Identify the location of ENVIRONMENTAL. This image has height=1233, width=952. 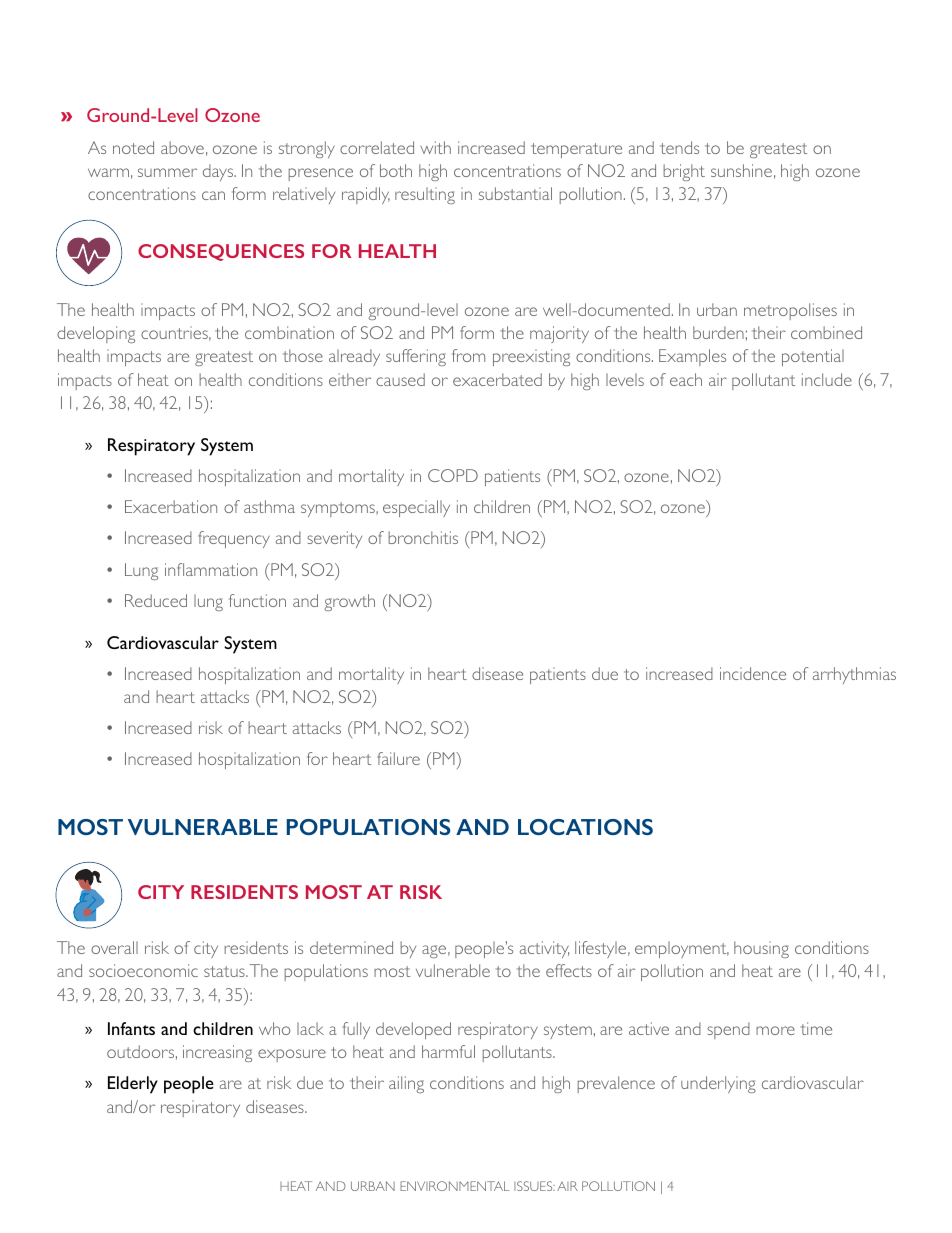
(455, 1186).
